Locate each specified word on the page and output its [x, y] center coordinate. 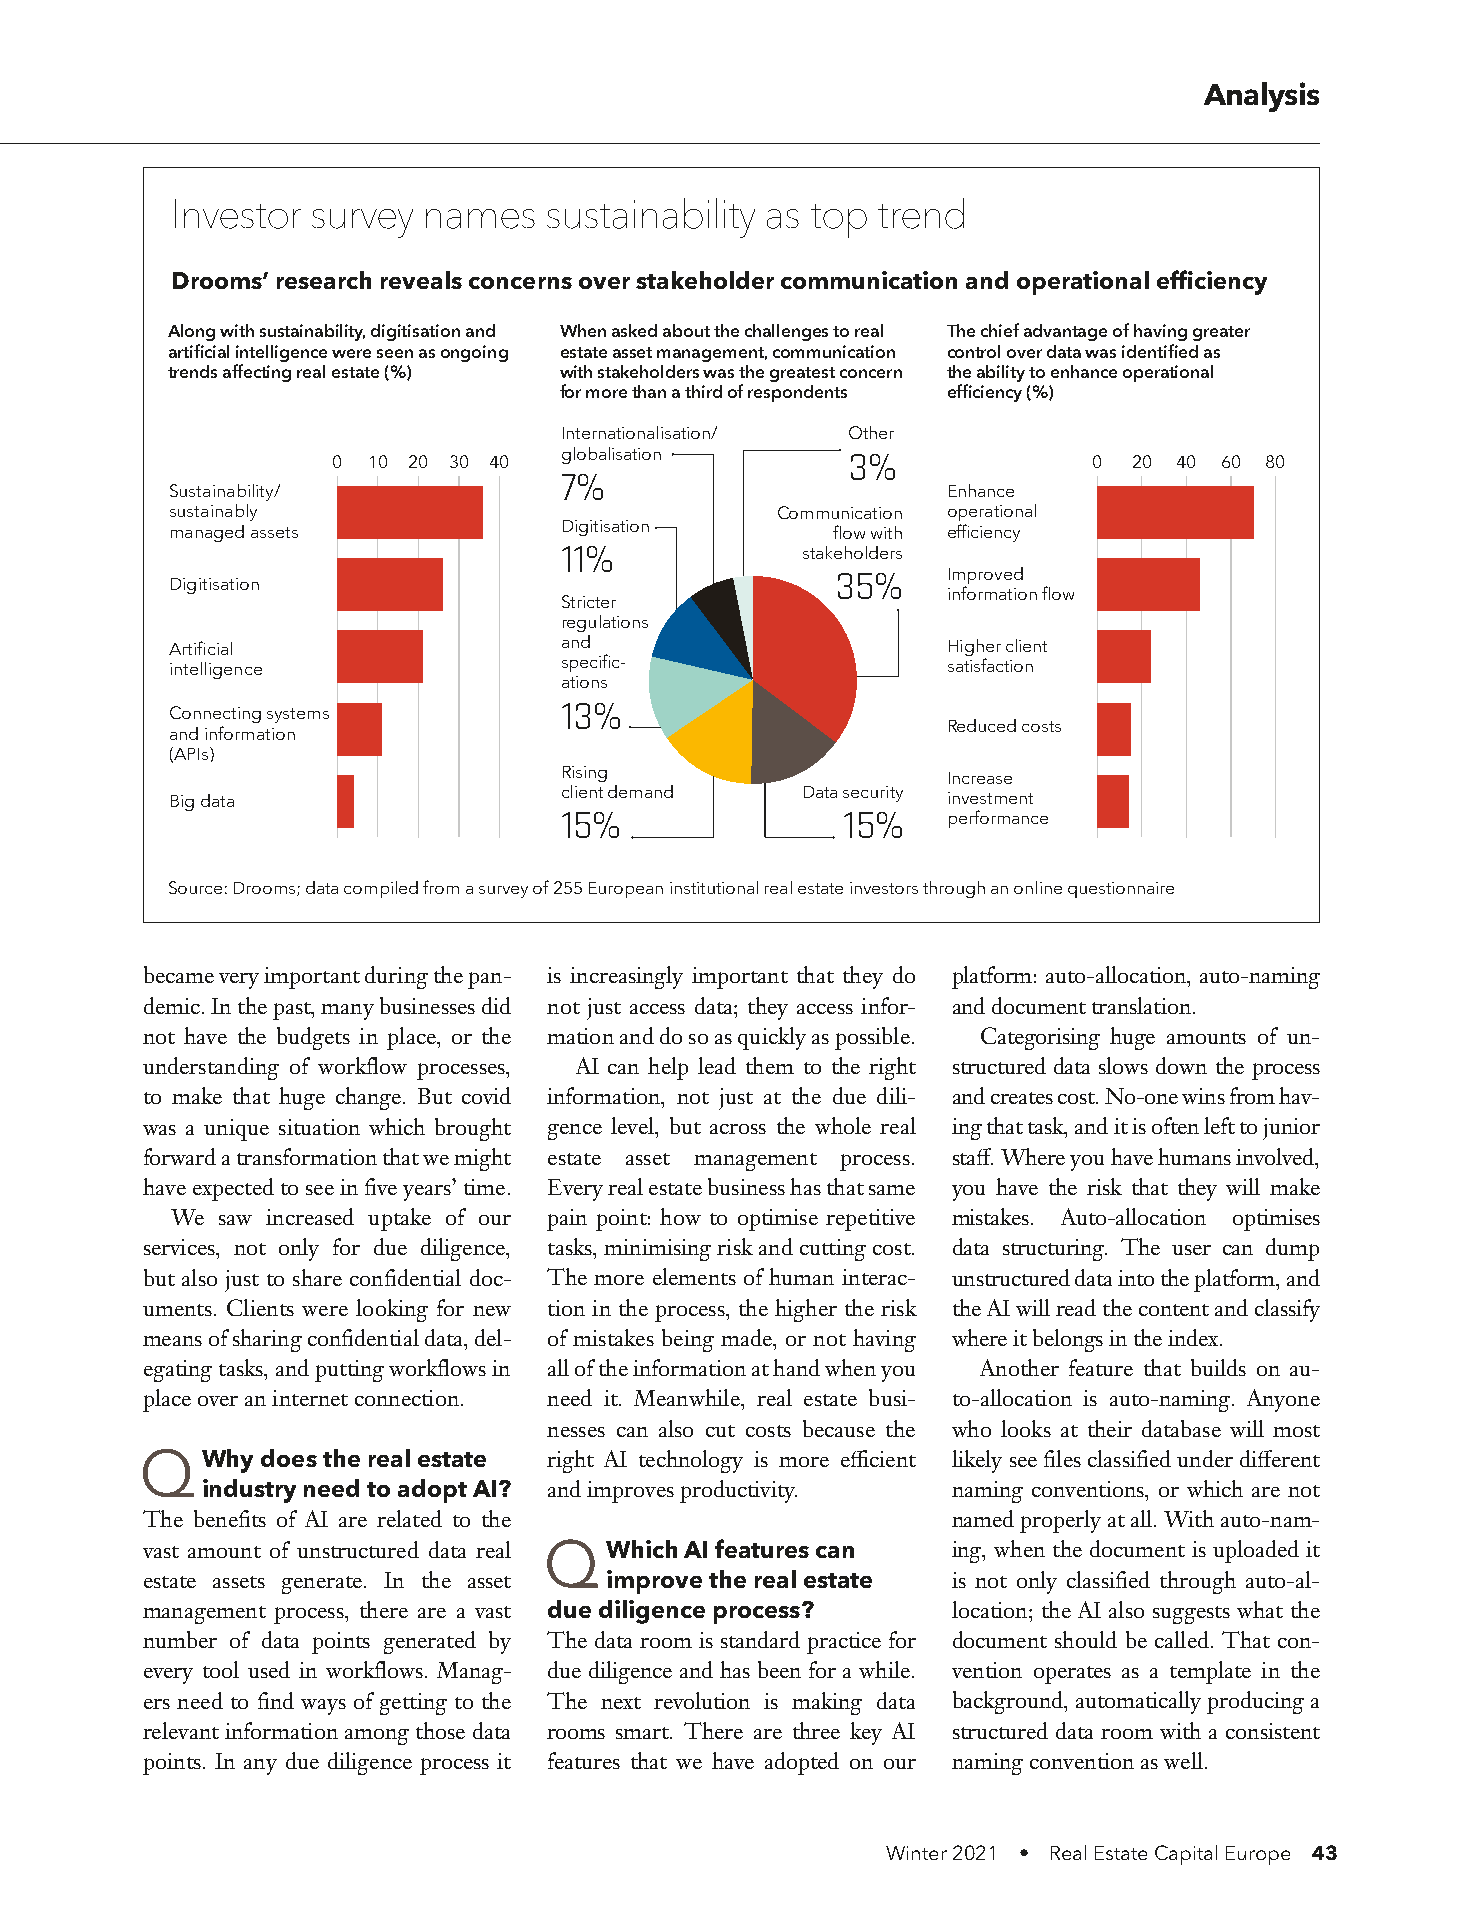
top [839, 221]
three [816, 1730]
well [1183, 1760]
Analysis [1261, 97]
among [377, 1737]
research [324, 280]
